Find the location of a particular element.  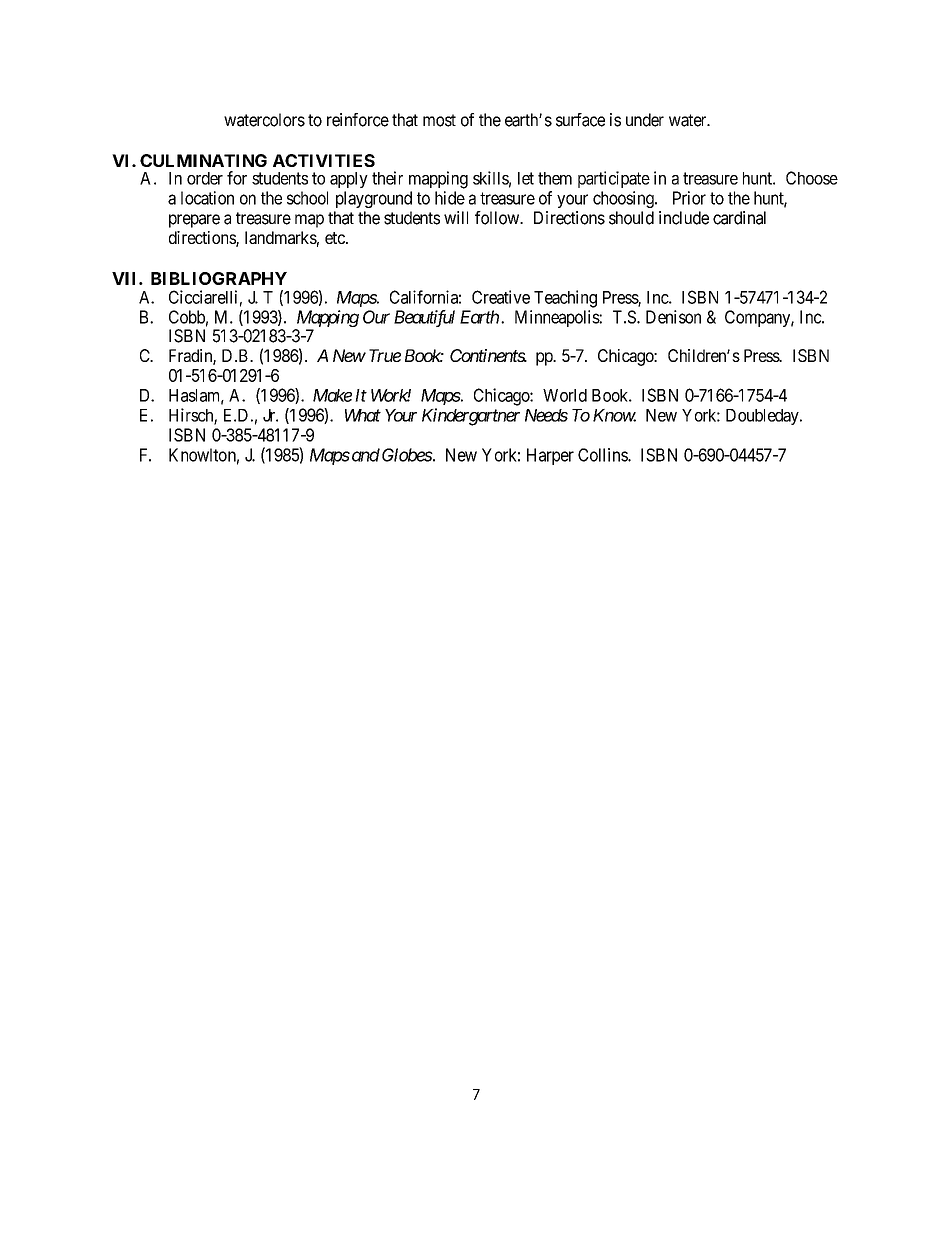

Creative is located at coordinates (501, 297).
